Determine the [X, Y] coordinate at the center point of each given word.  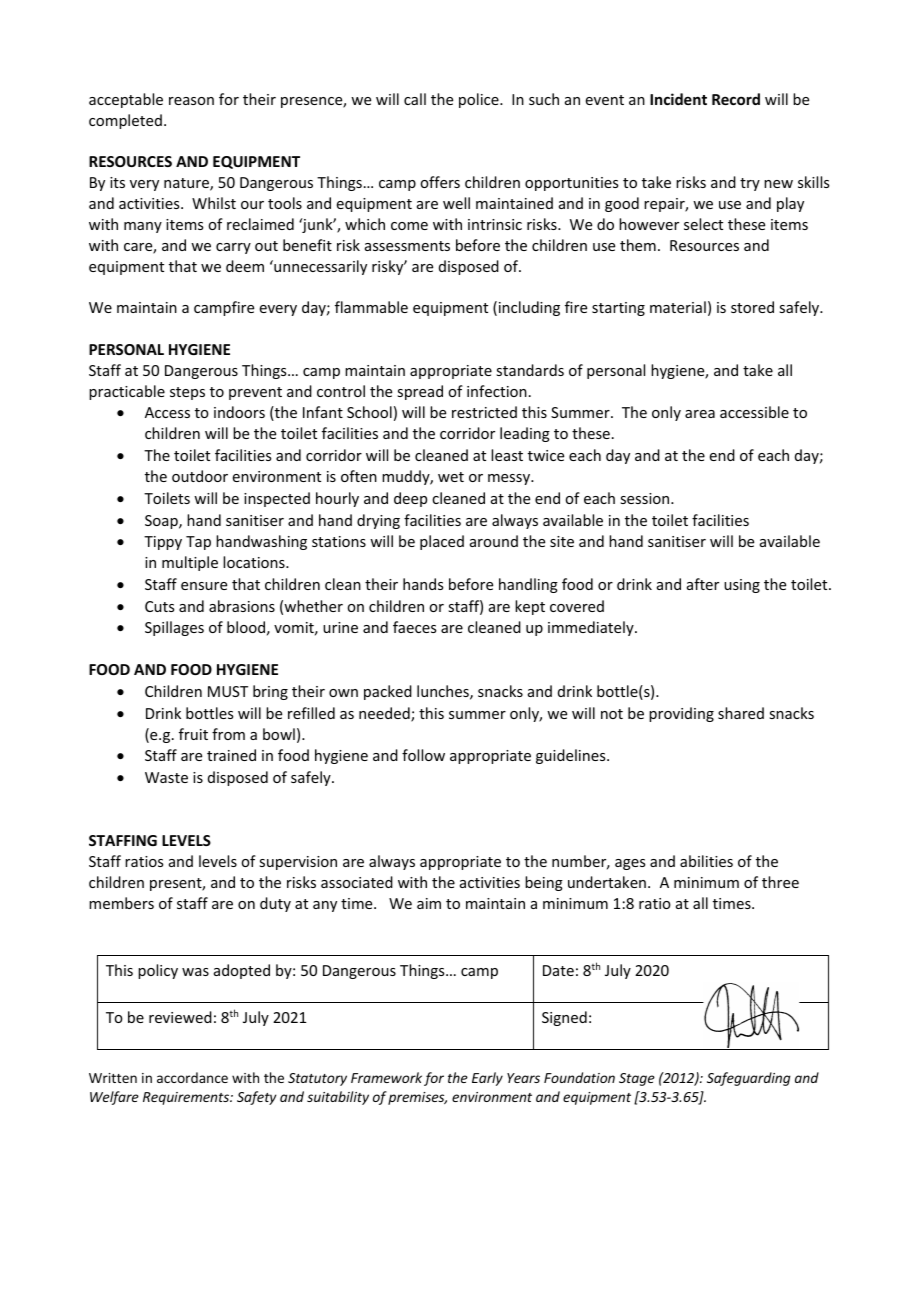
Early [487, 1079]
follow [423, 755]
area [700, 414]
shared [741, 713]
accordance [192, 1077]
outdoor [200, 476]
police [480, 100]
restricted [484, 412]
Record [736, 99]
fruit [193, 734]
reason [191, 101]
